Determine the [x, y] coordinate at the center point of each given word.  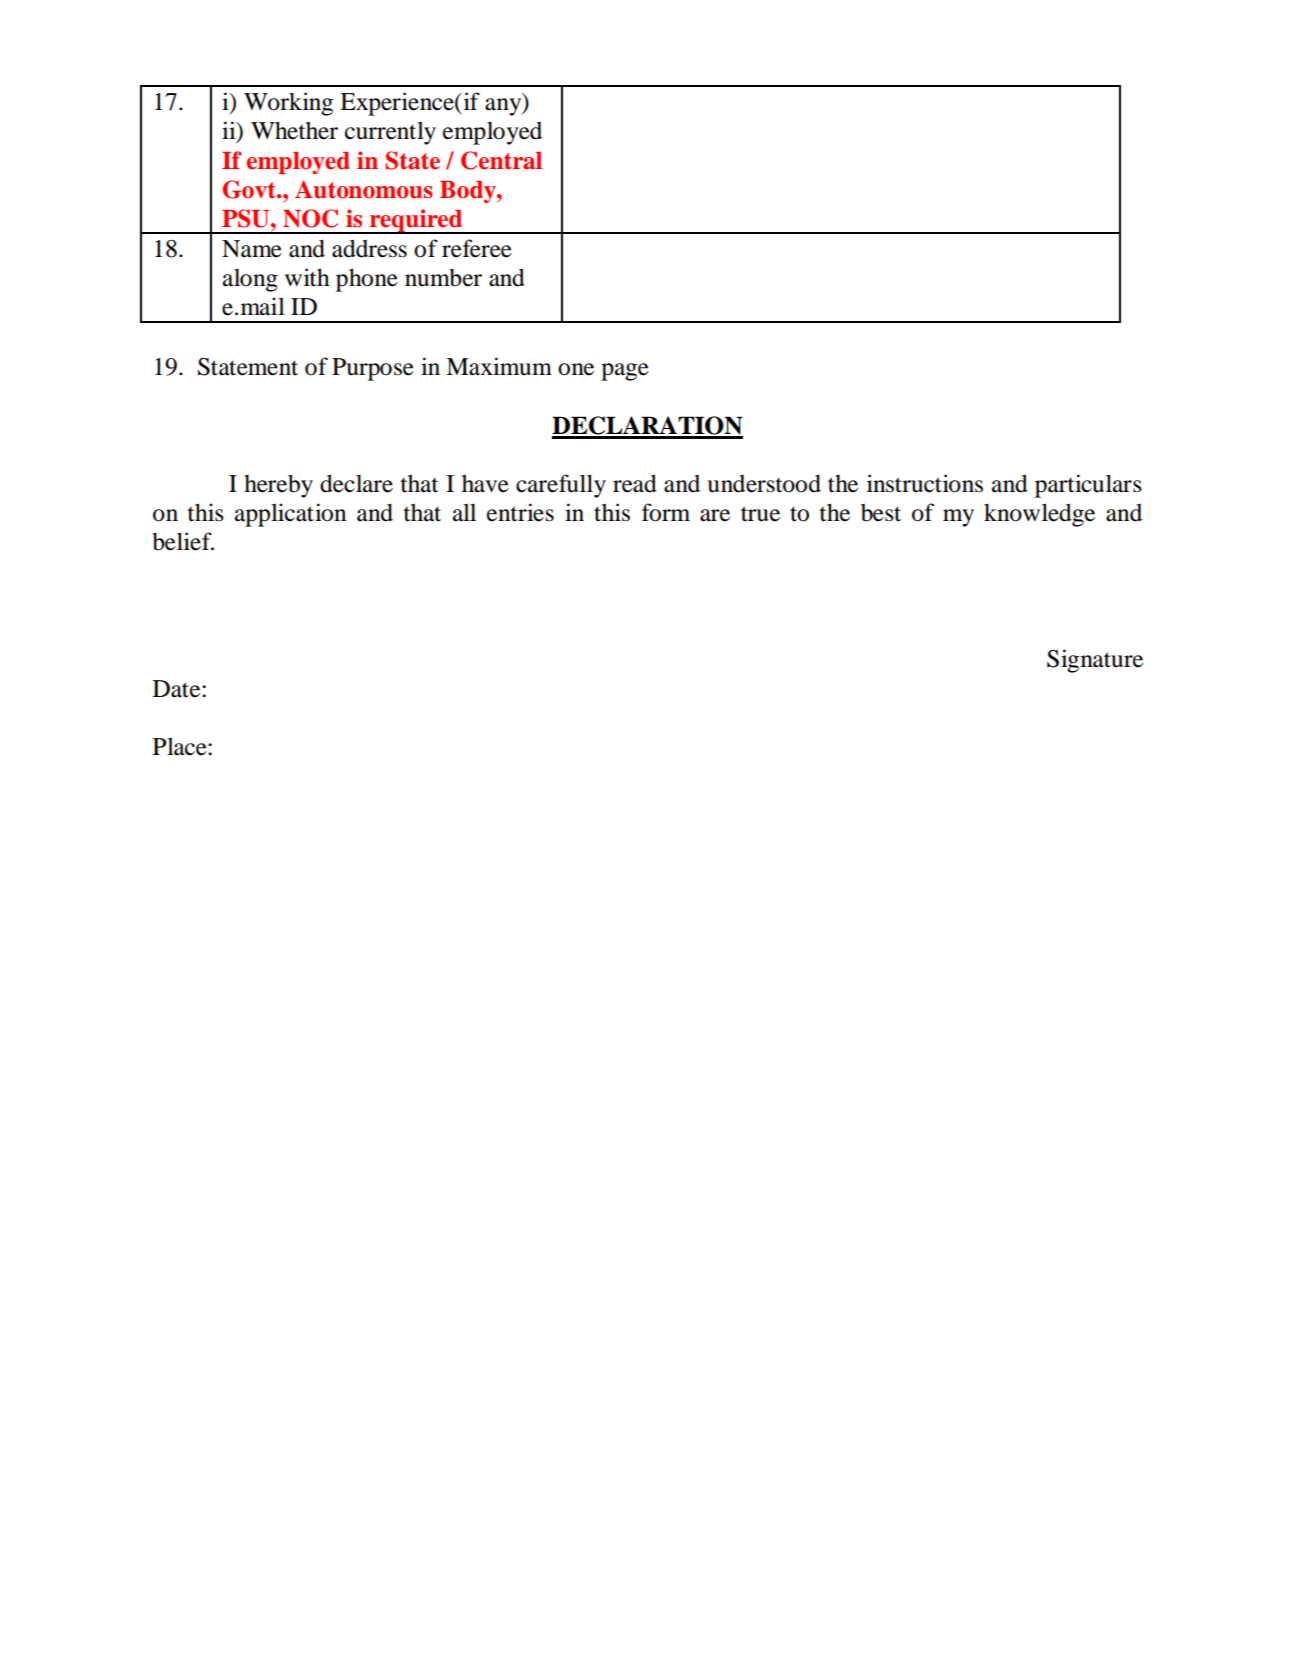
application [290, 515]
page [625, 372]
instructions [925, 483]
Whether [294, 130]
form [666, 512]
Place [181, 746]
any [504, 107]
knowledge [1039, 515]
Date [178, 689]
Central [501, 160]
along [250, 280]
